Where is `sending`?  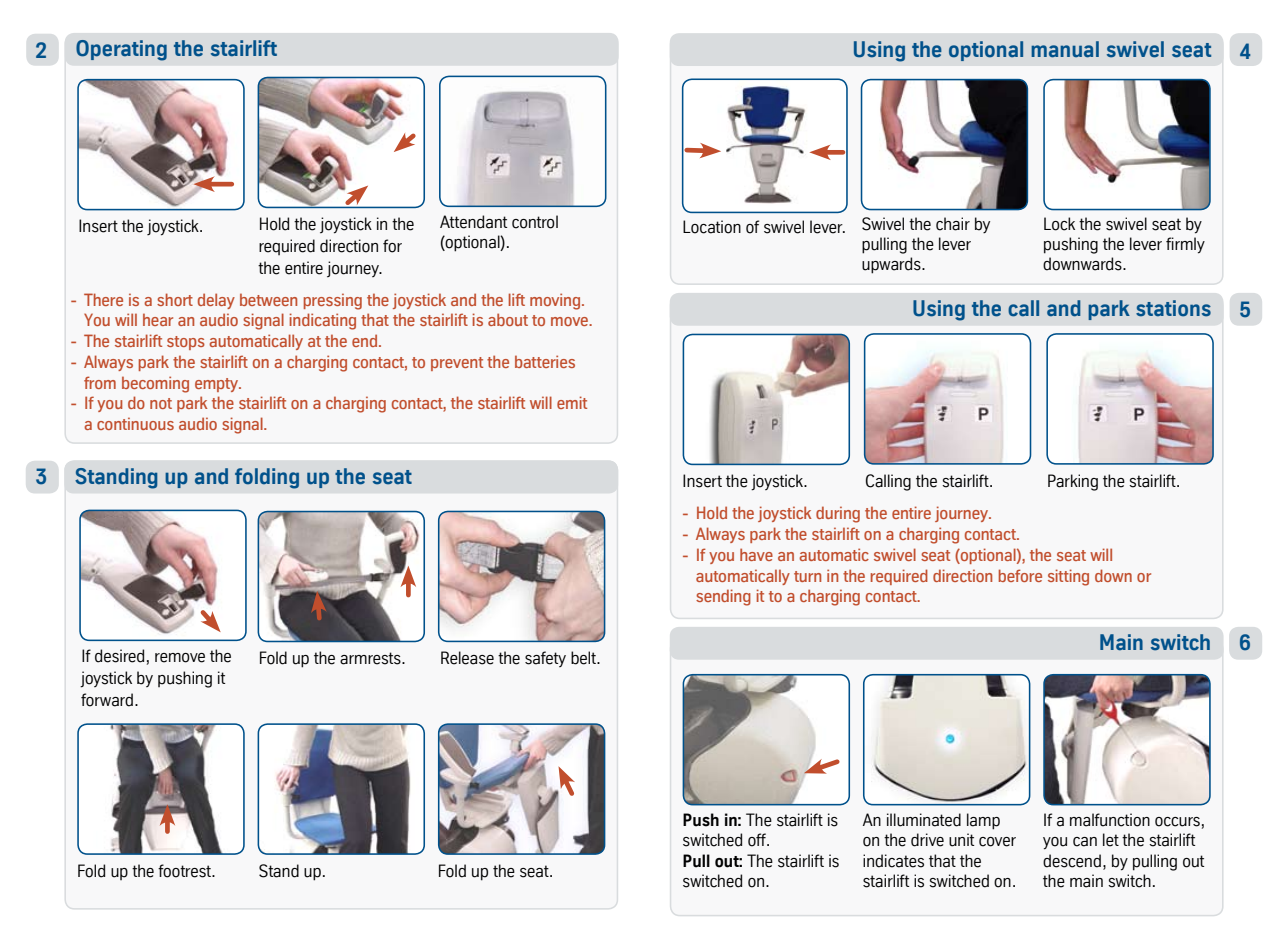 sending is located at coordinates (723, 597).
